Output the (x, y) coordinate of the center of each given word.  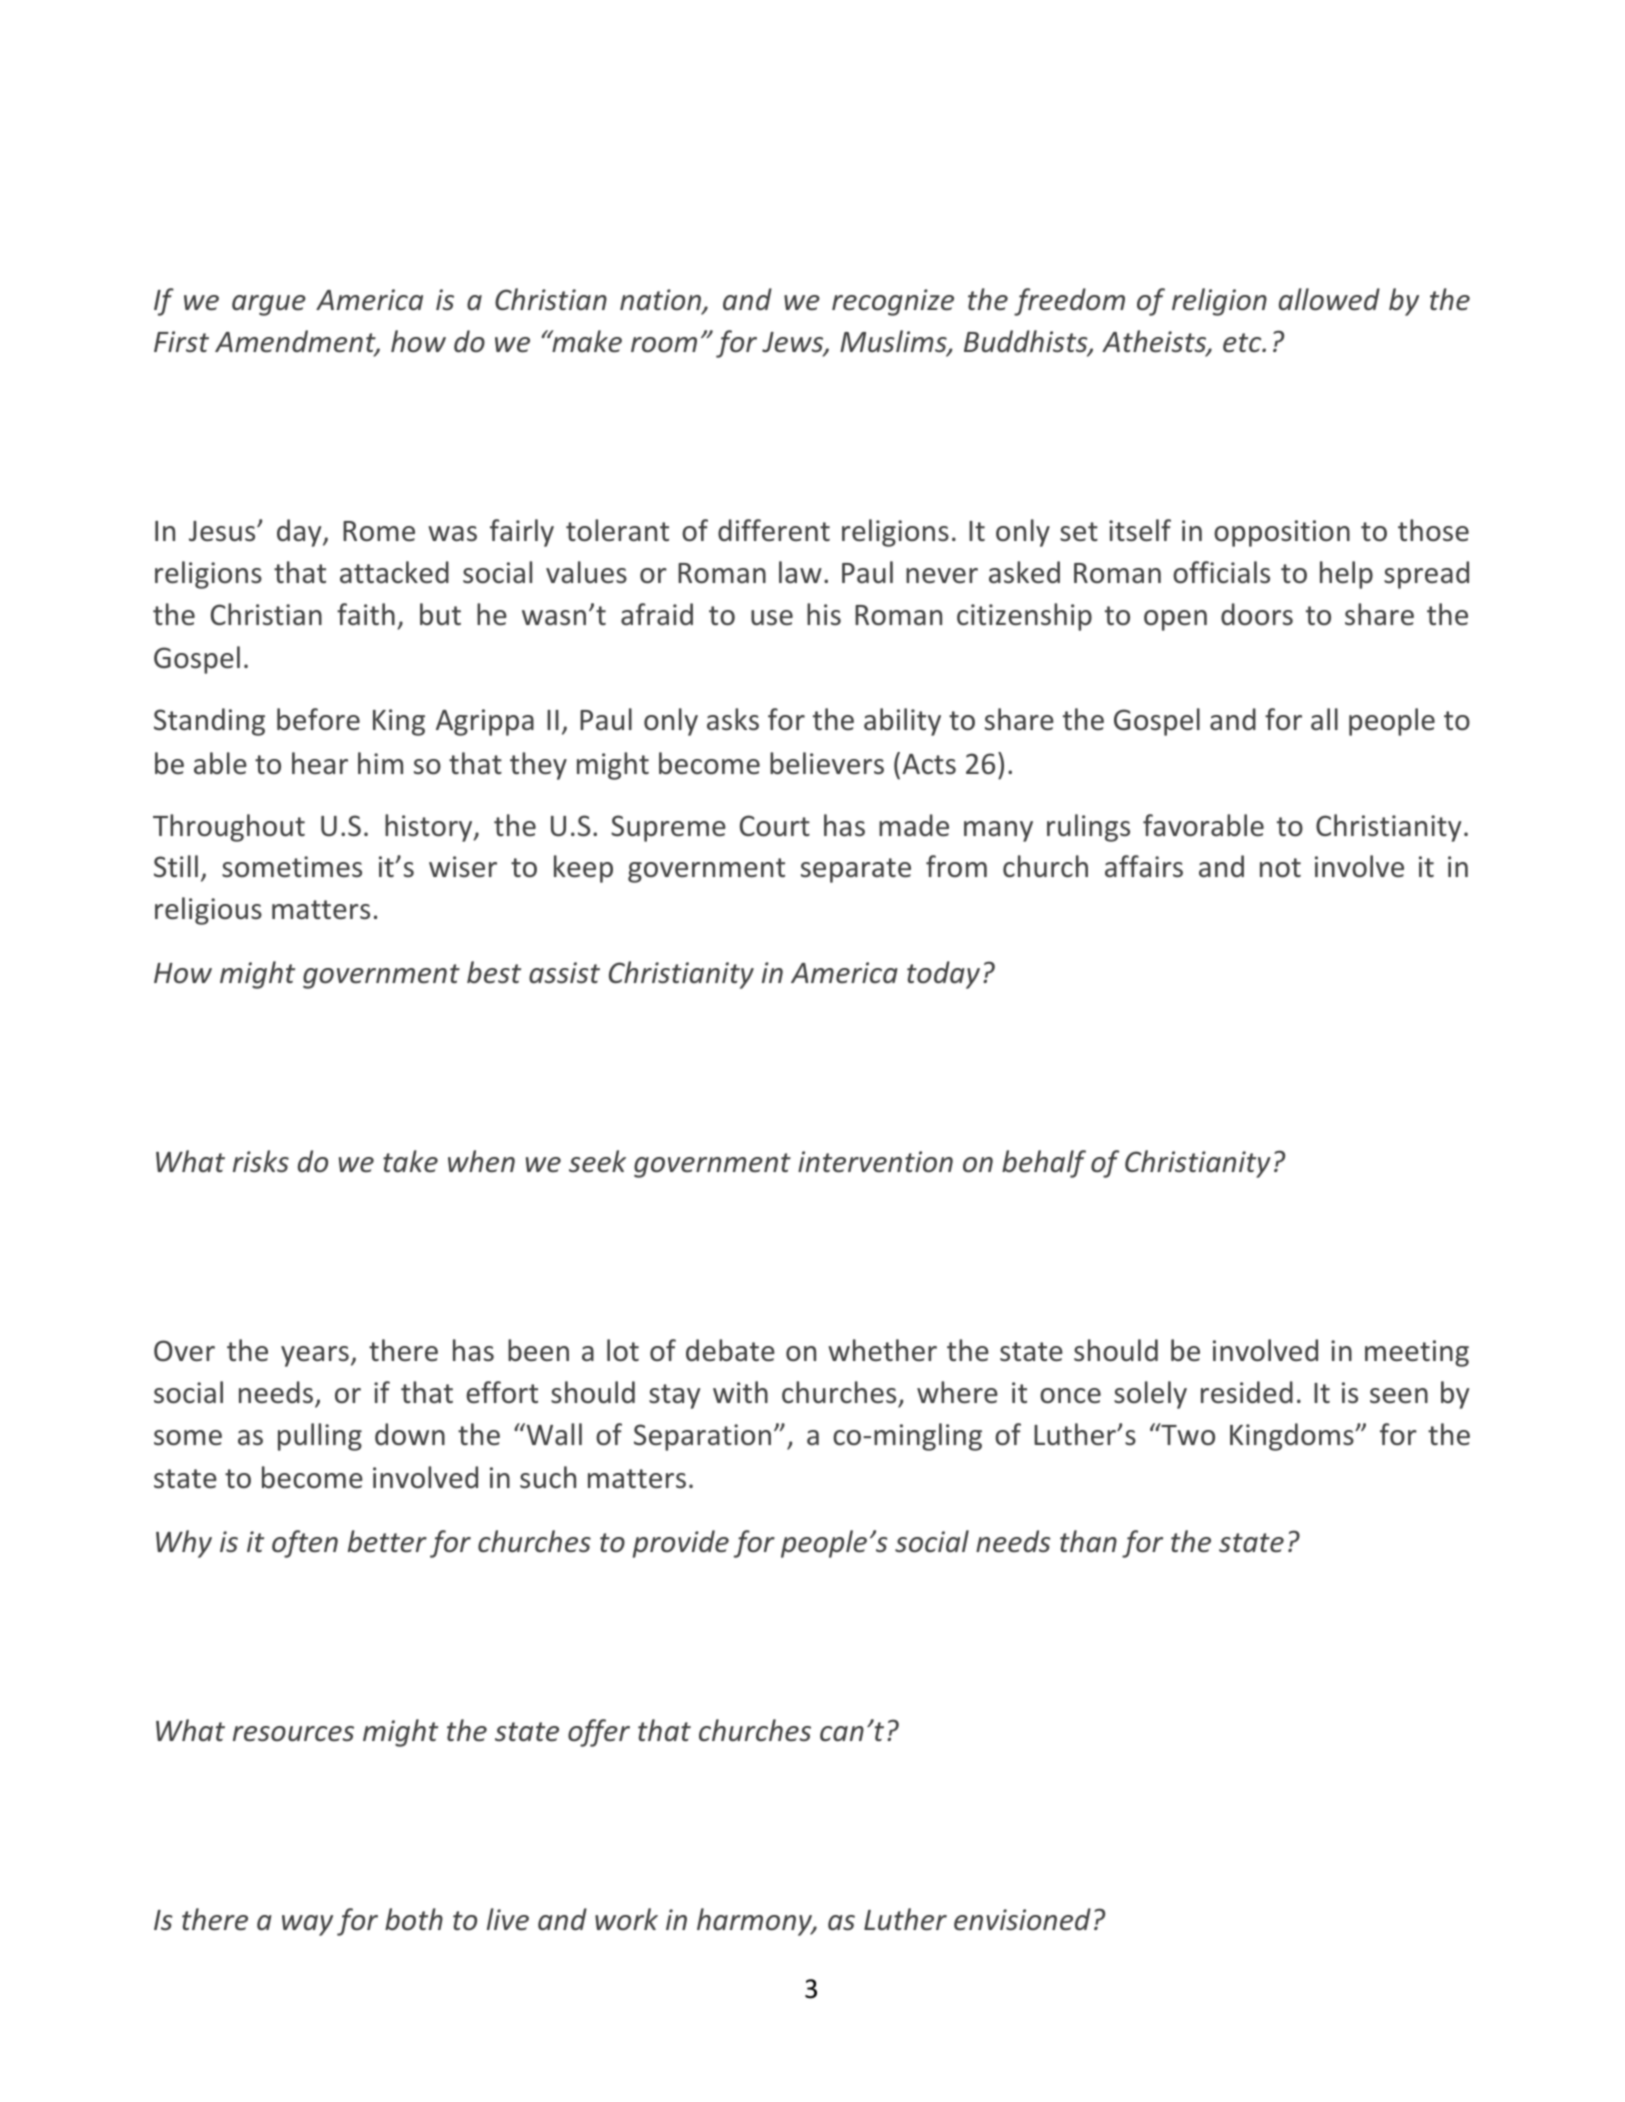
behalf (1044, 1164)
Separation (702, 1437)
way (307, 1925)
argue (269, 305)
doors (1257, 614)
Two (1187, 1434)
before (318, 719)
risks (261, 1161)
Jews (793, 343)
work (626, 1919)
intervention (875, 1162)
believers (827, 763)
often (305, 1544)
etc (1243, 343)
